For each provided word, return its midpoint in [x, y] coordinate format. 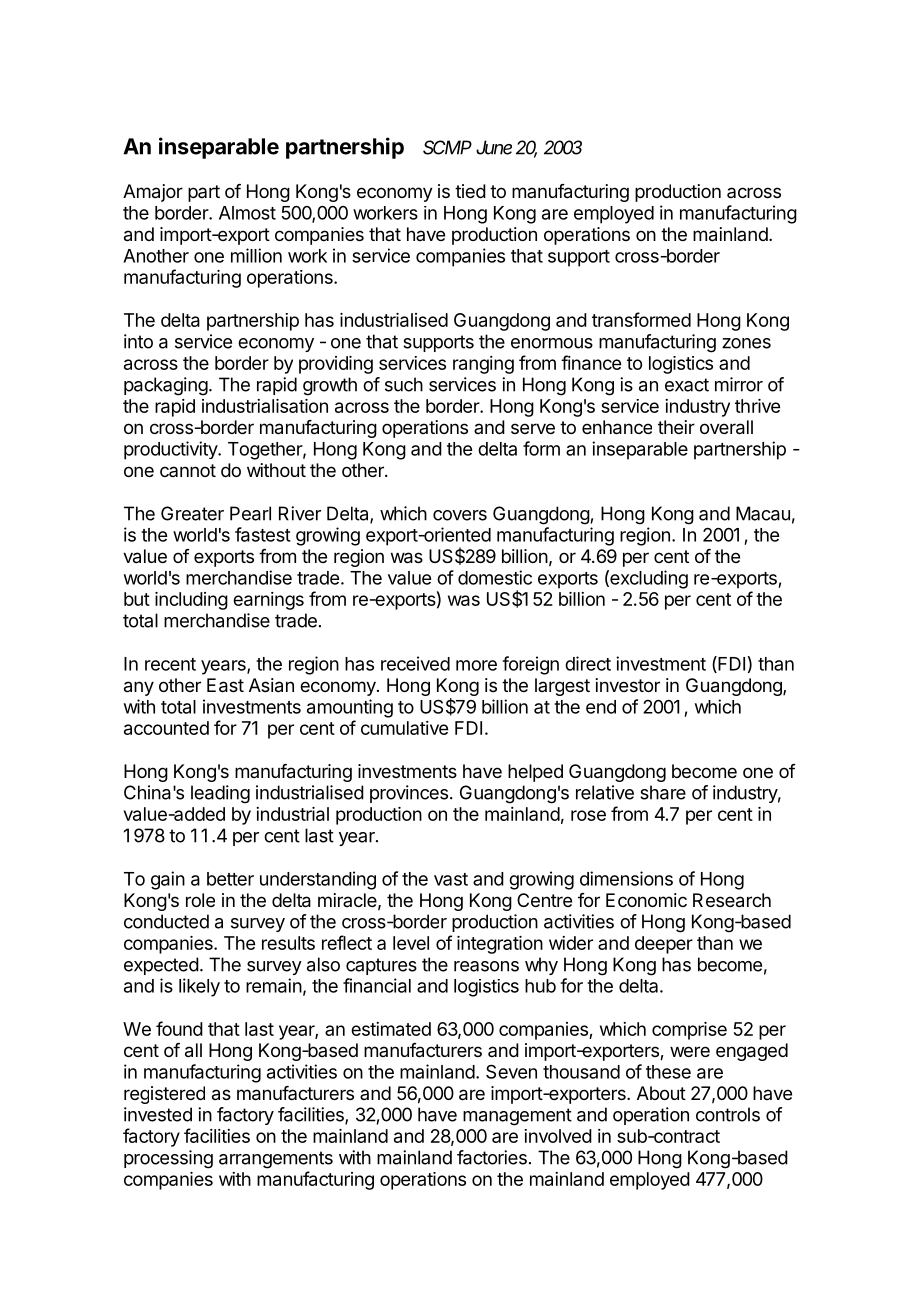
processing [168, 1159]
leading [220, 794]
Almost [247, 213]
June [494, 147]
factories [492, 1157]
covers [460, 515]
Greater [192, 513]
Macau [763, 513]
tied [470, 191]
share [663, 792]
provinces [409, 794]
